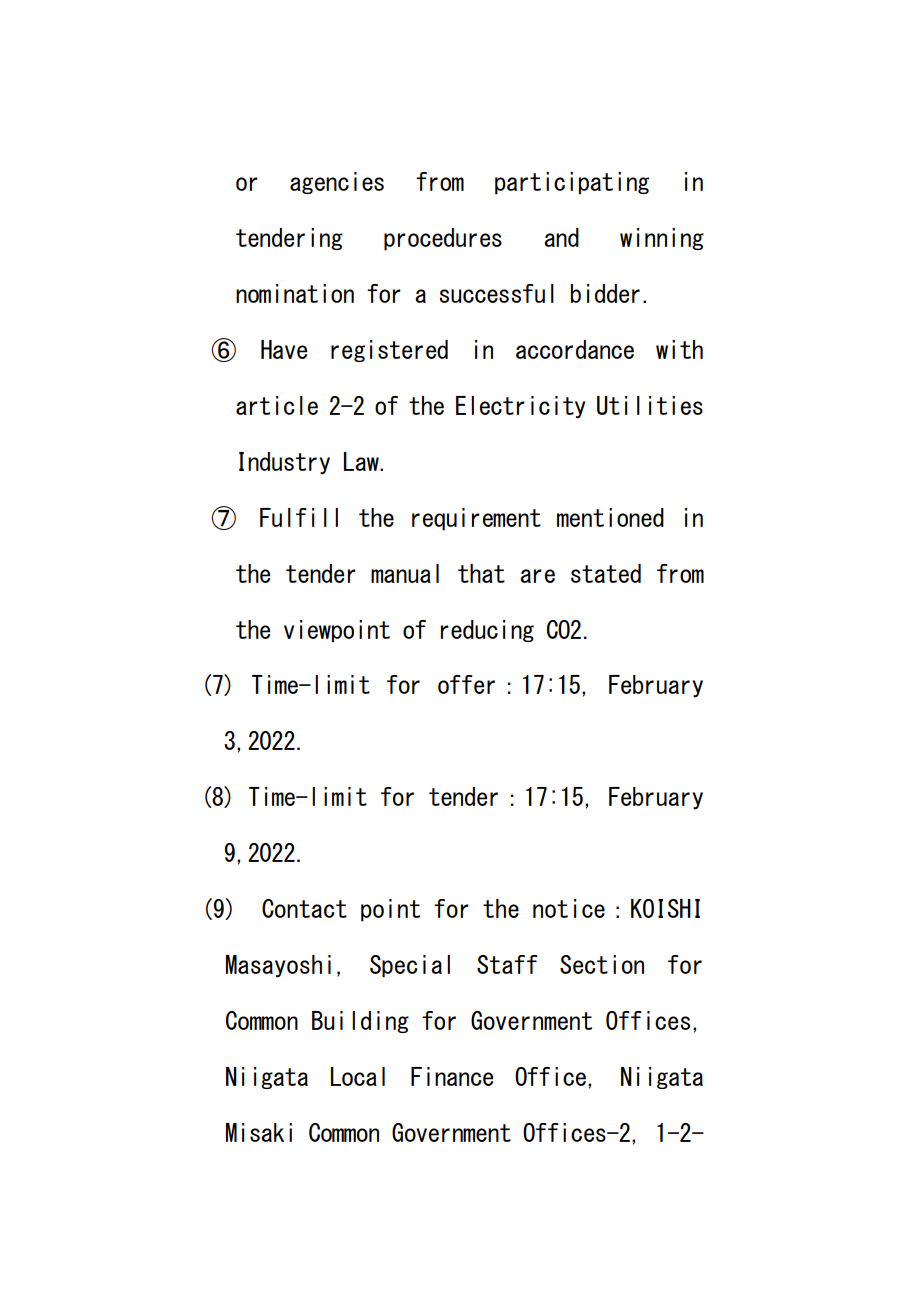  Describe the element at coordinates (337, 183) in the screenshot. I see `agencies` at that location.
